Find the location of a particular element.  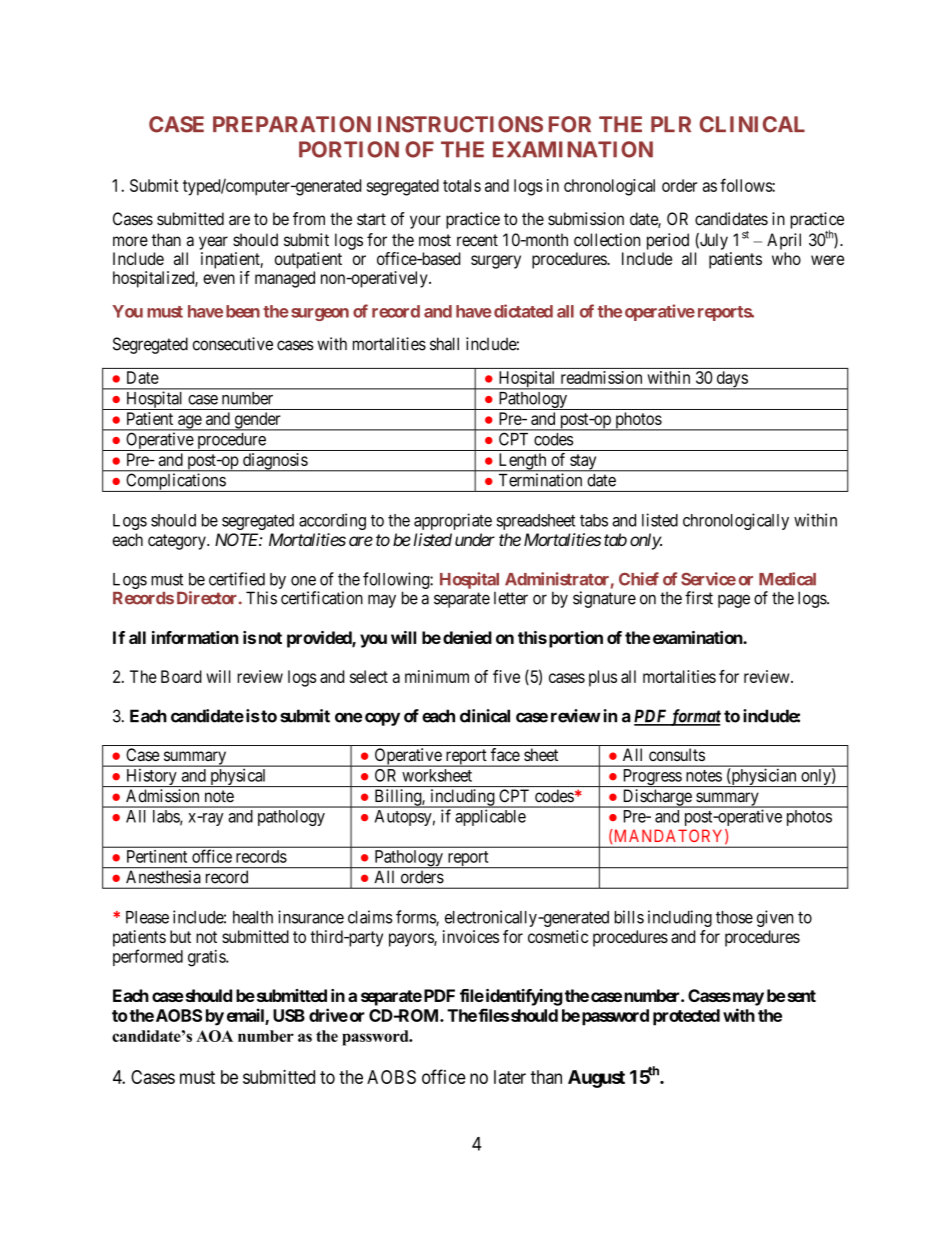

five is located at coordinates (506, 676).
